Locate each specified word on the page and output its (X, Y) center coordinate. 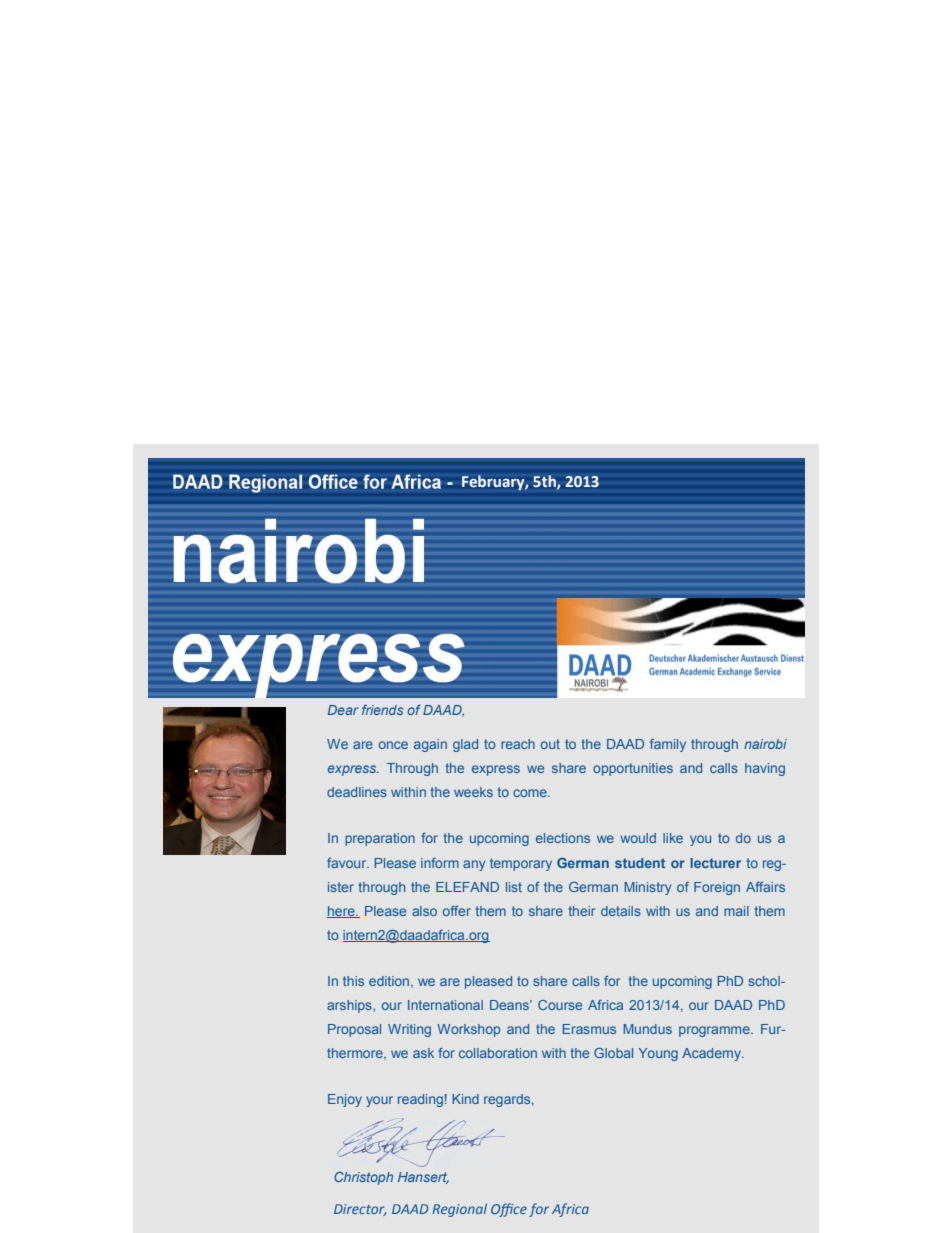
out (550, 744)
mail (736, 911)
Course (560, 1005)
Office (509, 1210)
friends (382, 710)
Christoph (363, 1178)
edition (390, 982)
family (668, 745)
